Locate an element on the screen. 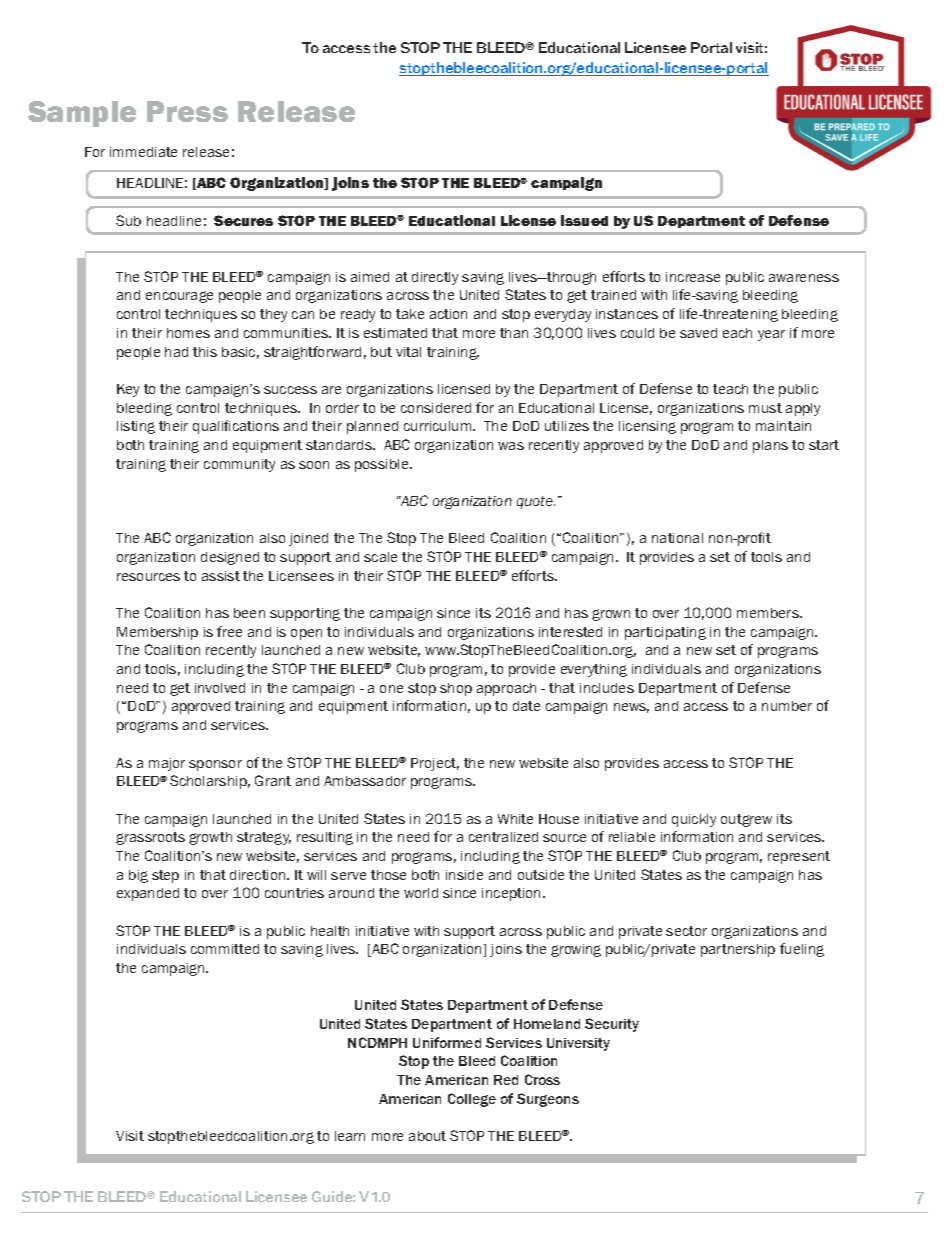  College is located at coordinates (472, 1100).
